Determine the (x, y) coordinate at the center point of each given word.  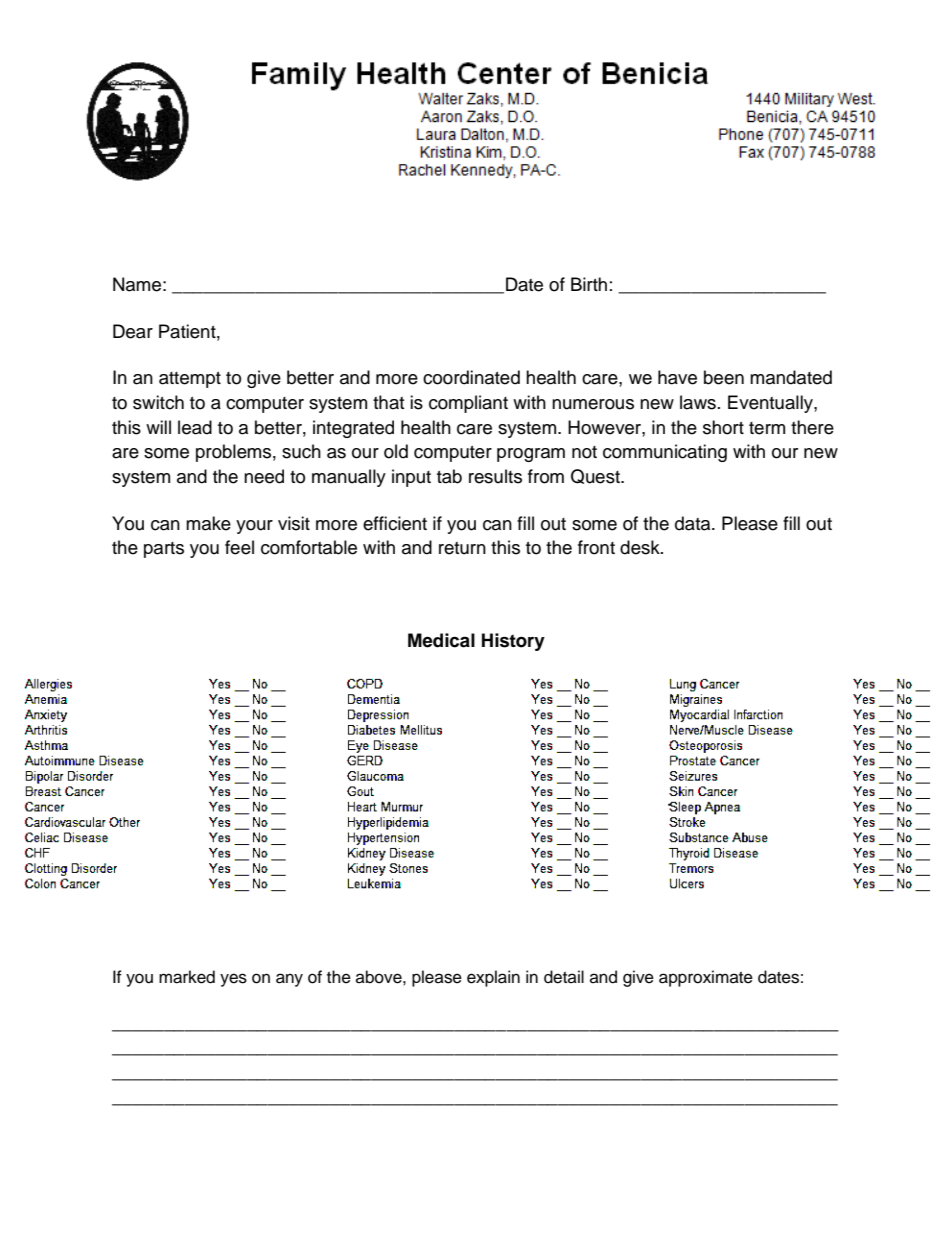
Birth (589, 284)
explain (493, 978)
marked (187, 977)
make (208, 523)
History (513, 642)
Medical (441, 640)
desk (641, 547)
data (694, 523)
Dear (133, 331)
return (462, 548)
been (724, 377)
